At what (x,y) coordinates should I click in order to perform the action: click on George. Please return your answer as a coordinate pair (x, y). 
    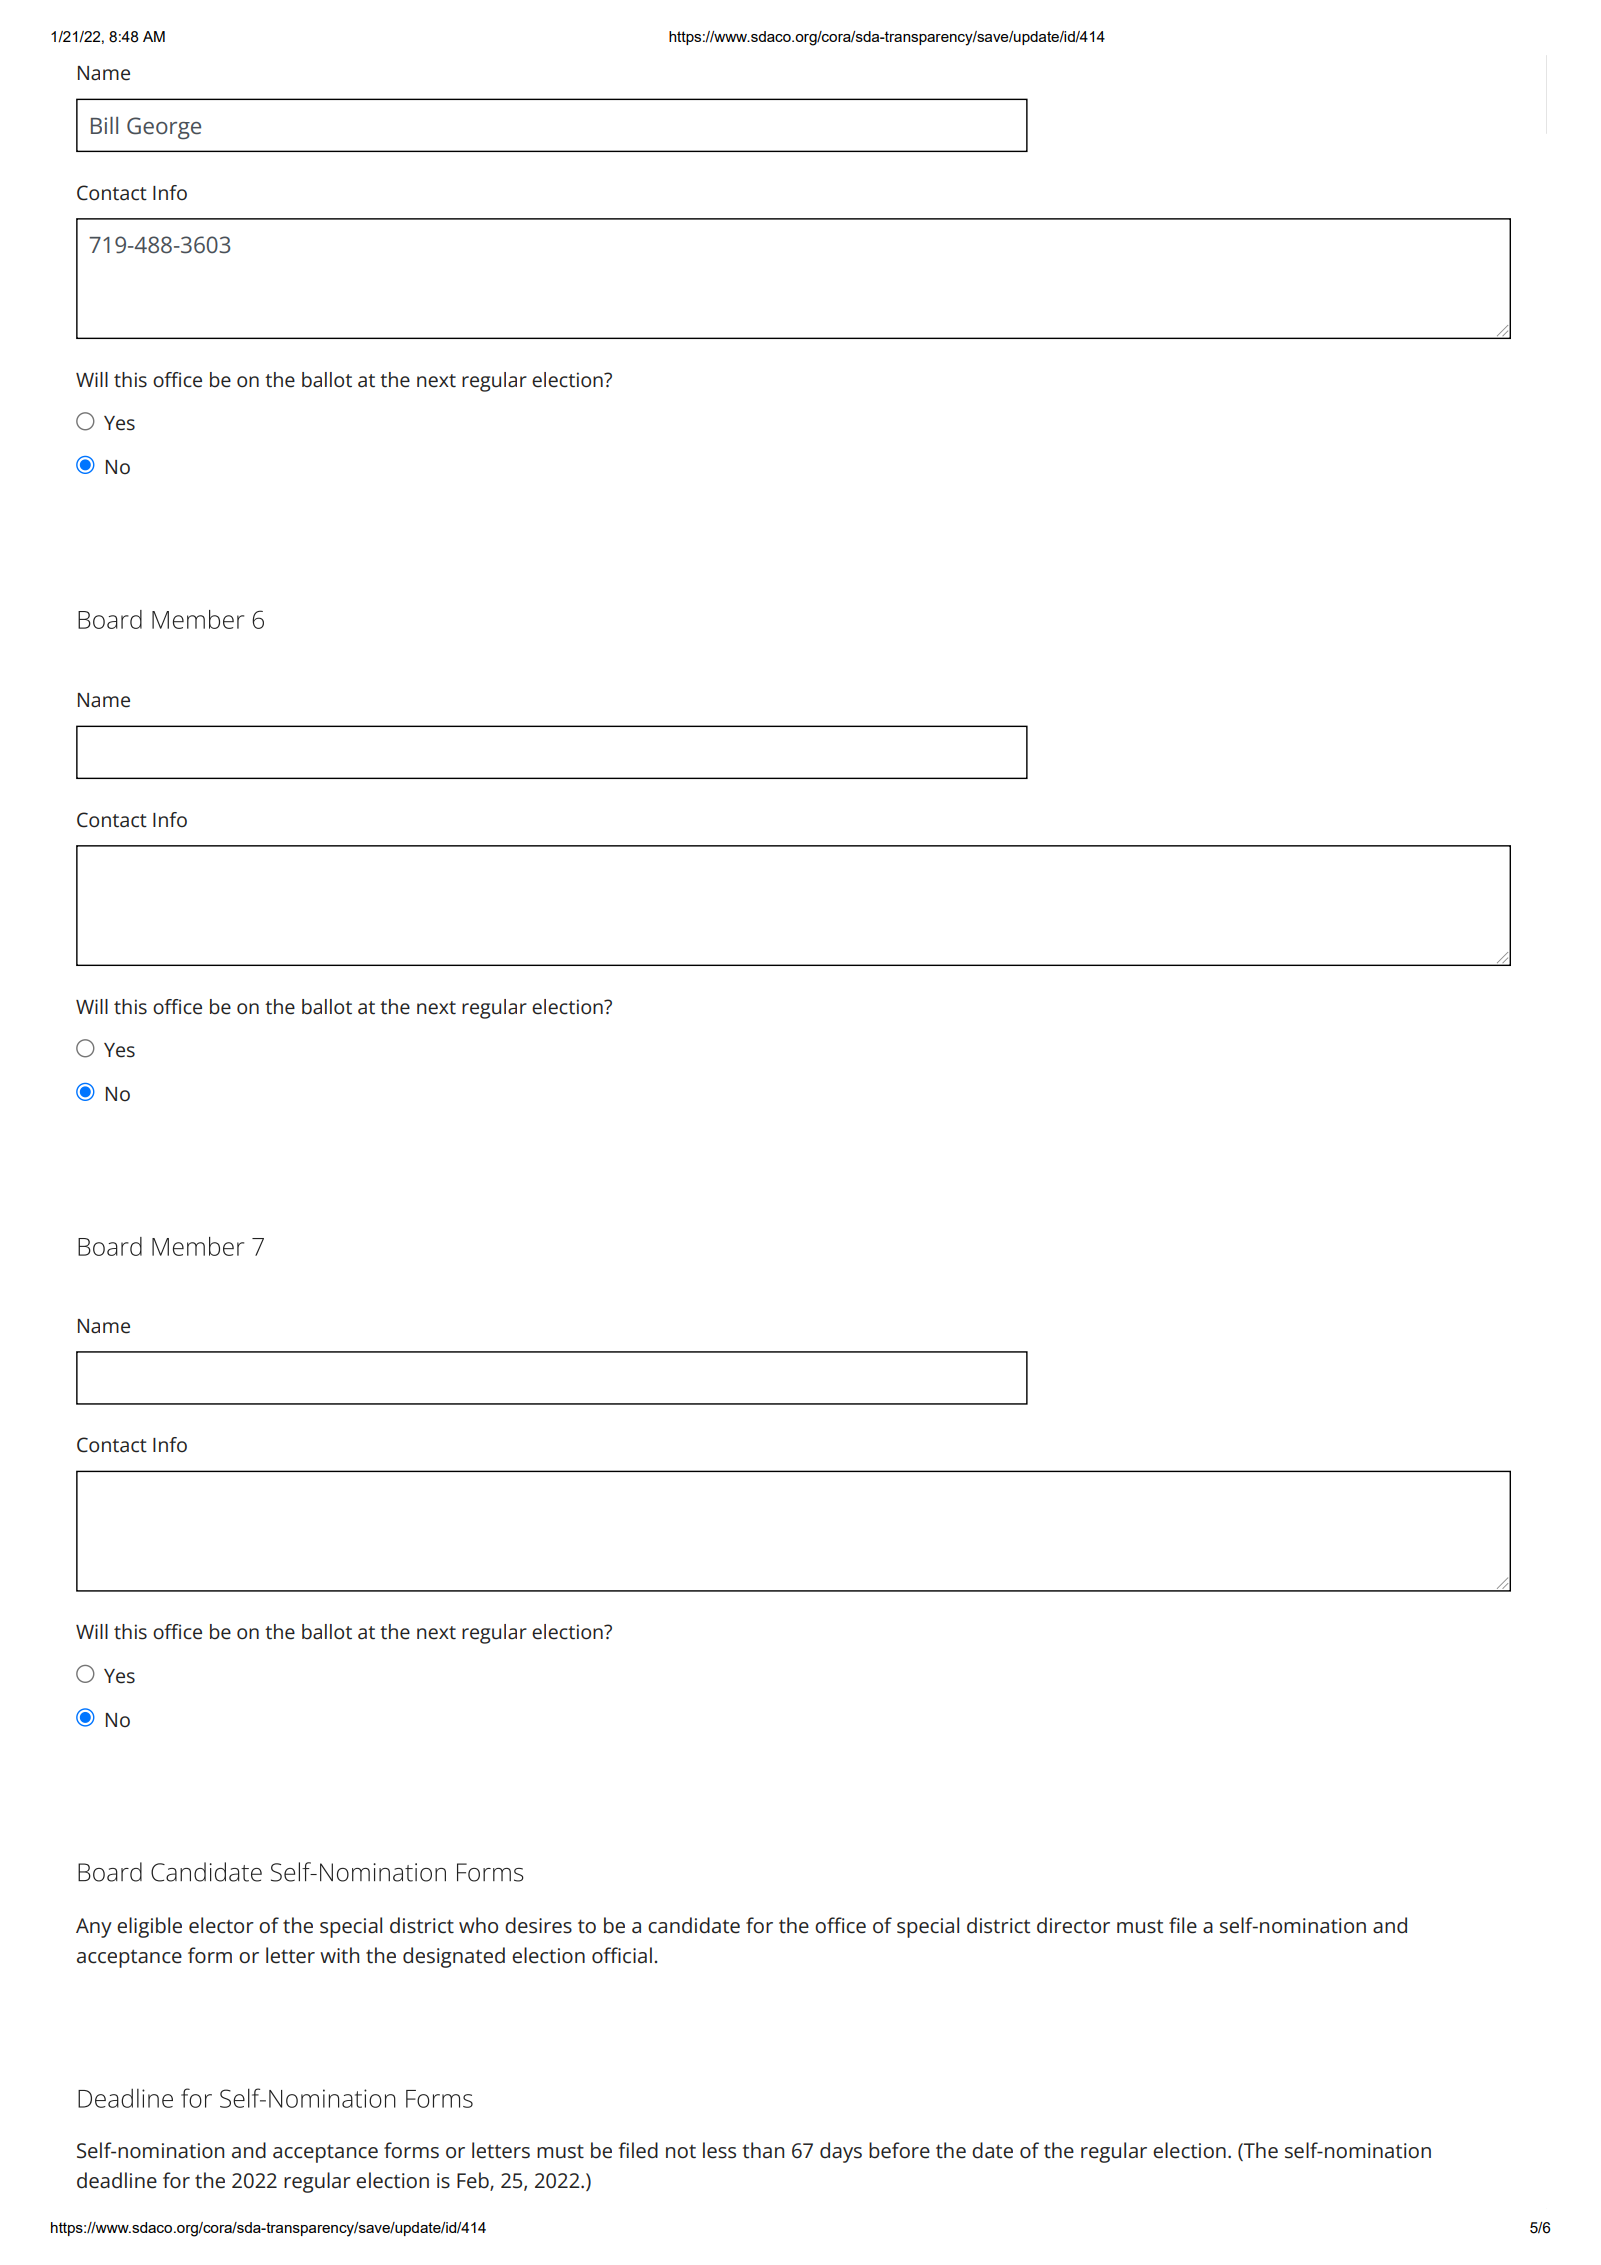
    Looking at the image, I should click on (164, 128).
